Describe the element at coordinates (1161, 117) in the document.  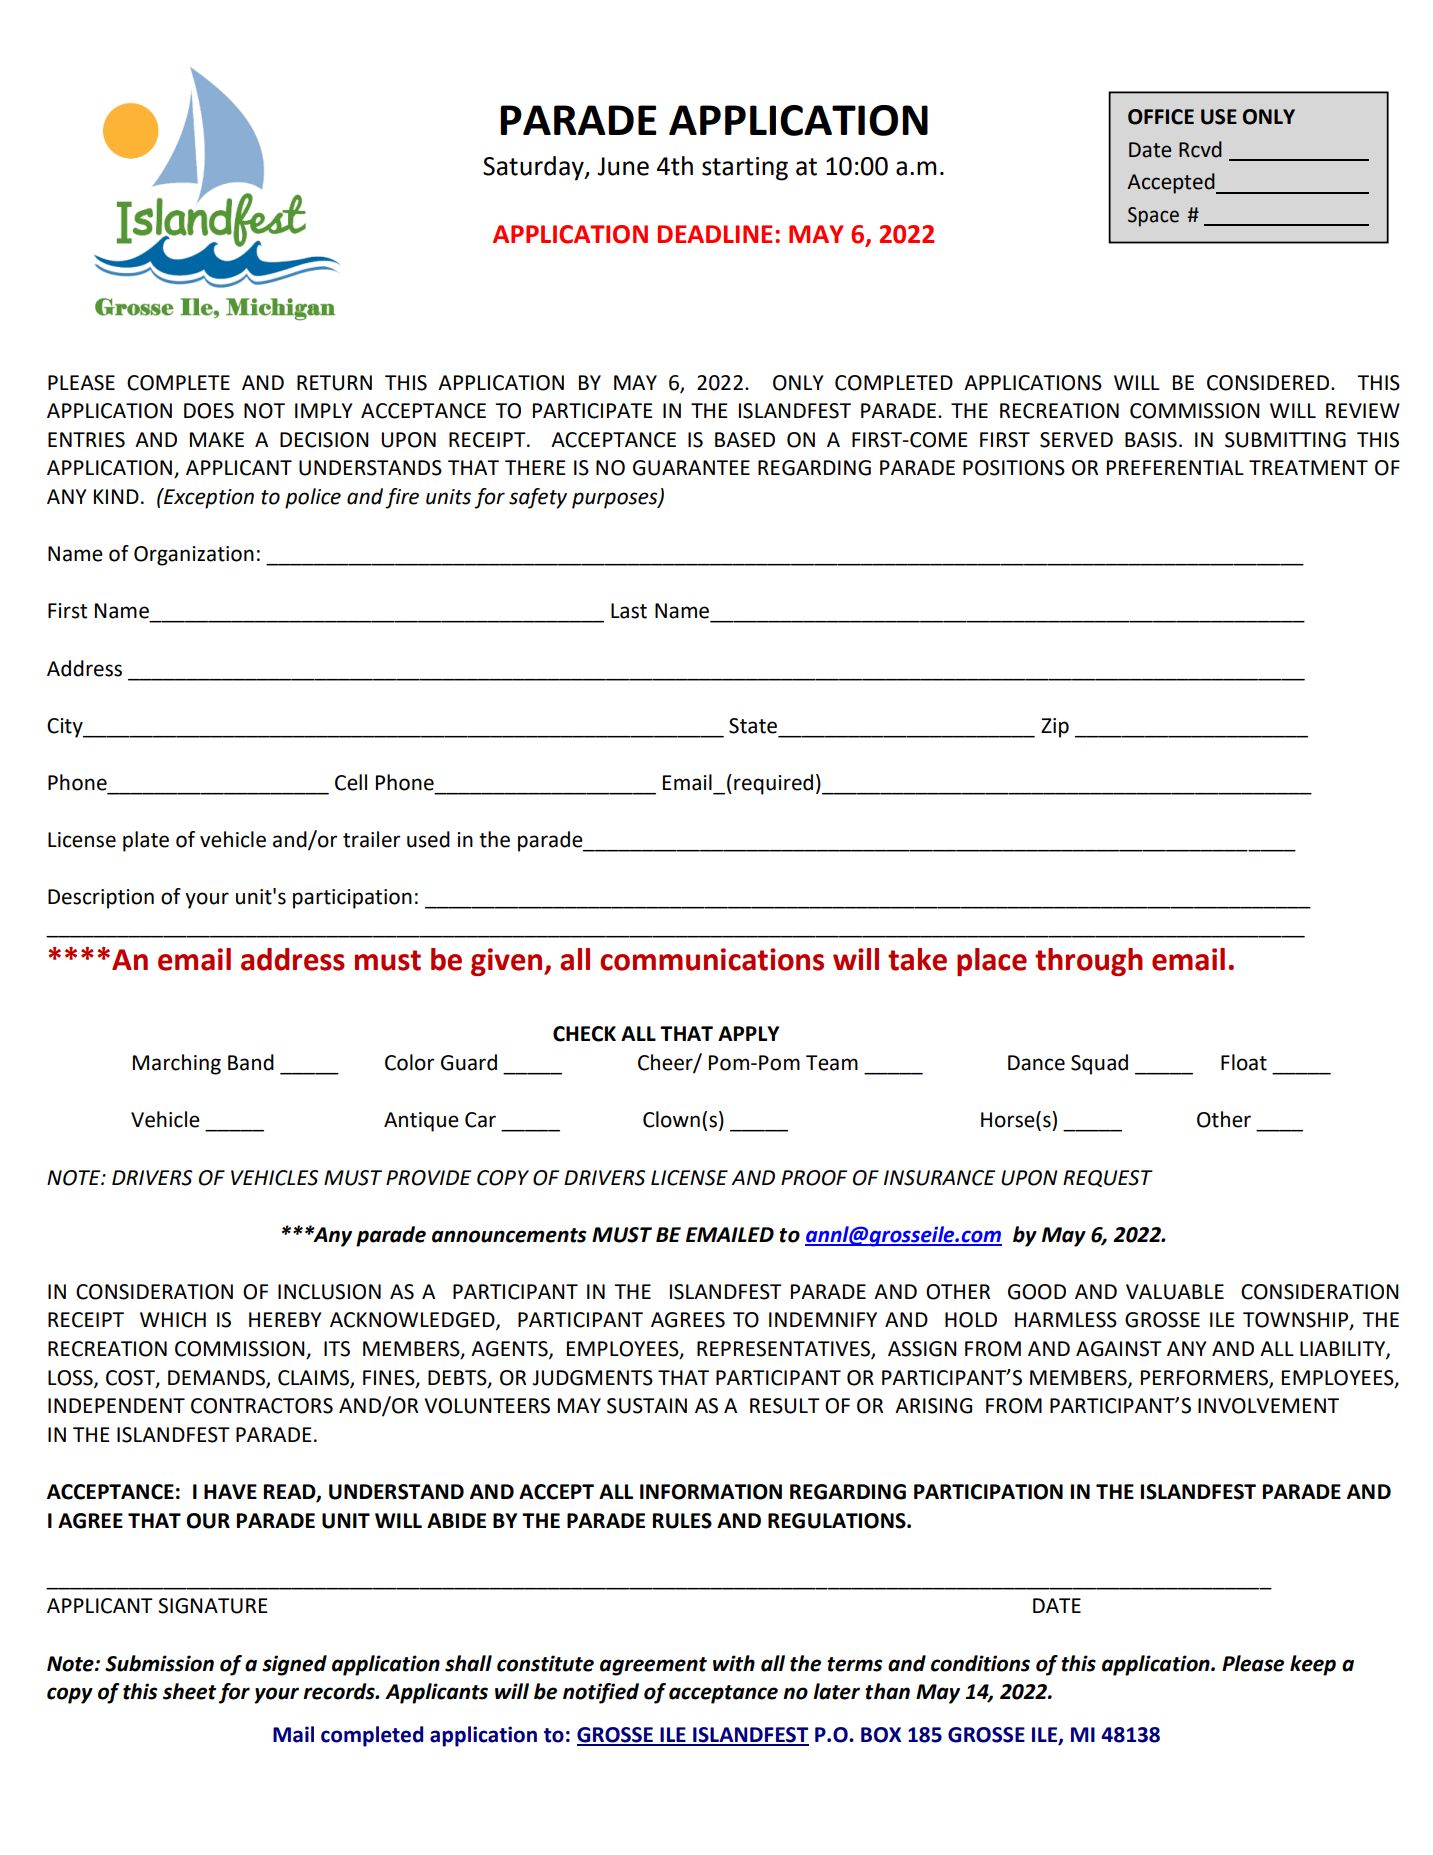
I see `OFFICE` at that location.
